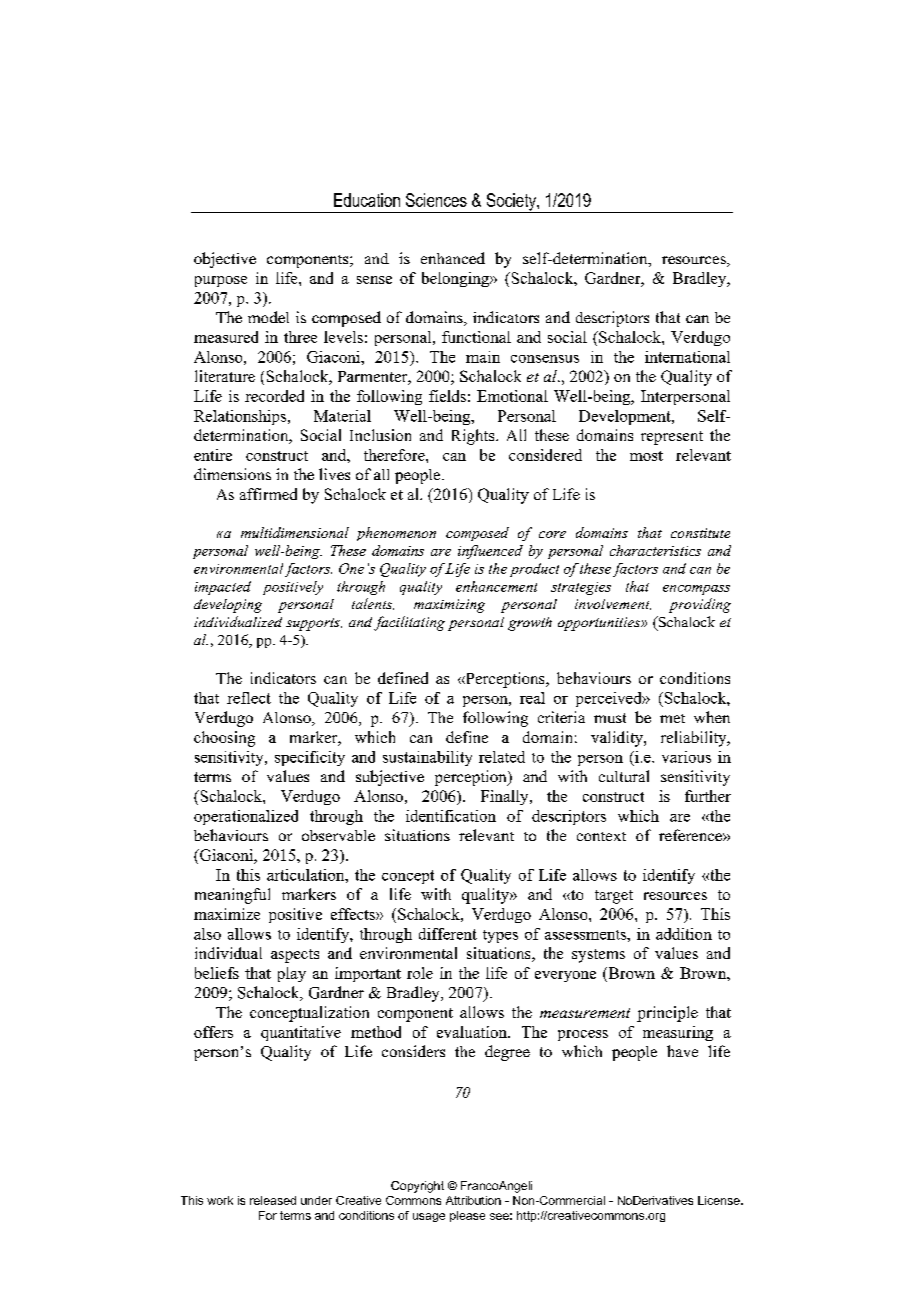 This screenshot has height=1308, width=924. What do you see at coordinates (246, 817) in the screenshot?
I see `operationalized` at bounding box center [246, 817].
